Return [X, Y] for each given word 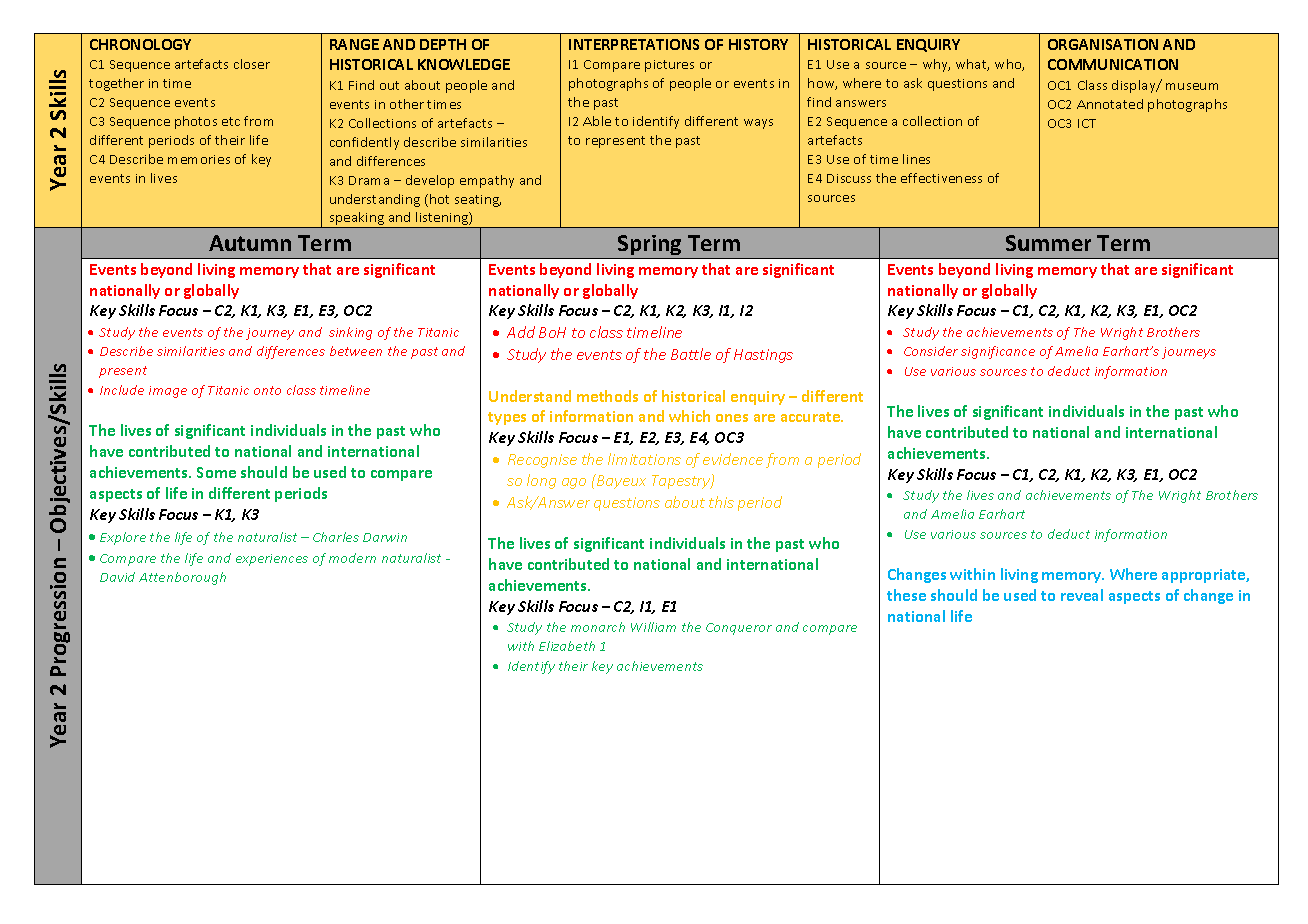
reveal [1082, 595]
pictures [669, 66]
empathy [487, 181]
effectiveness [941, 178]
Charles [336, 537]
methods [607, 396]
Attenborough [182, 578]
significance [998, 352]
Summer [1048, 243]
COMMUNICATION [1113, 64]
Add [521, 332]
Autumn [250, 243]
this [721, 502]
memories [199, 159]
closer [252, 64]
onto [267, 390]
